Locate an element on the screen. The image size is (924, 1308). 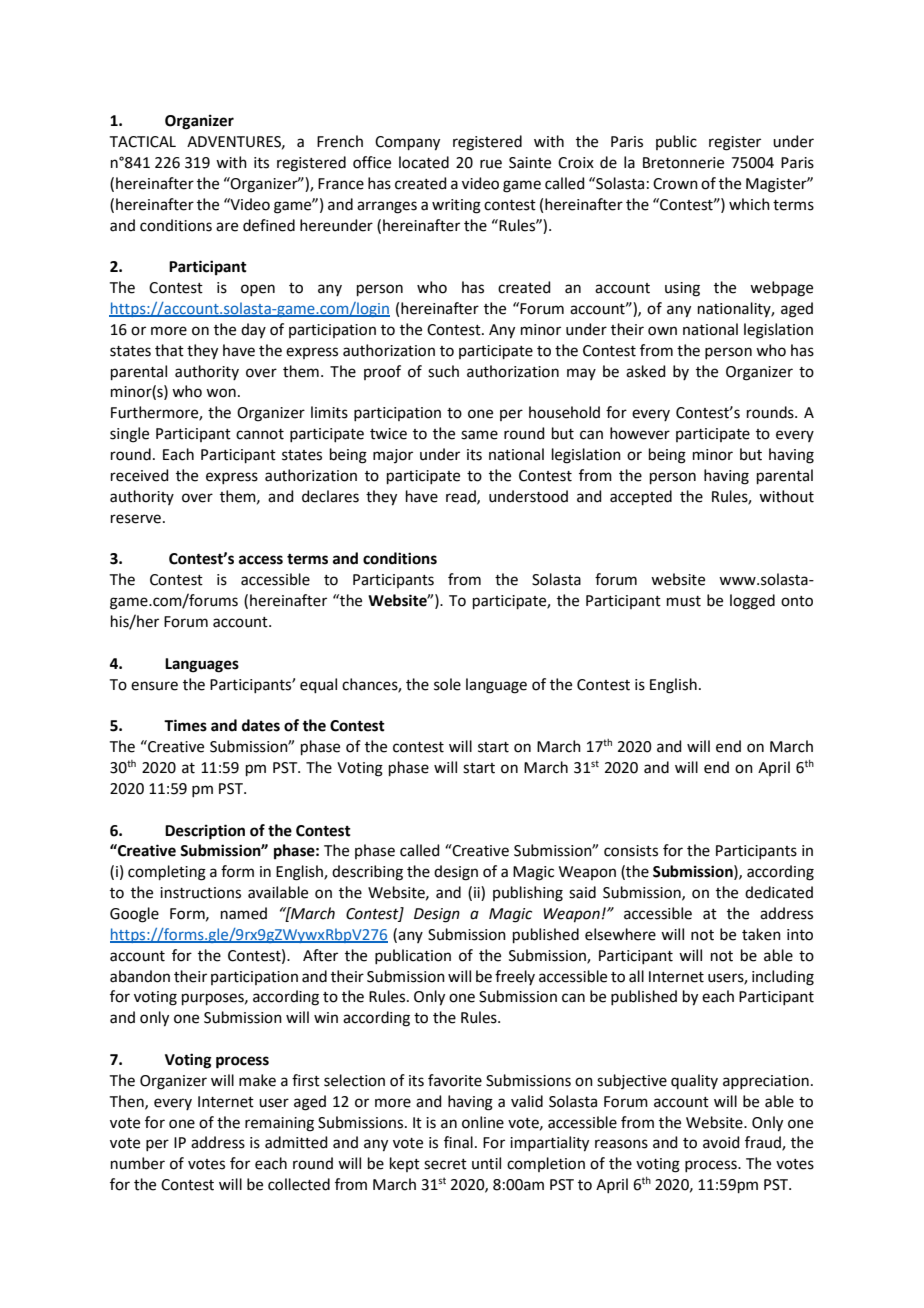
won is located at coordinates (221, 393).
